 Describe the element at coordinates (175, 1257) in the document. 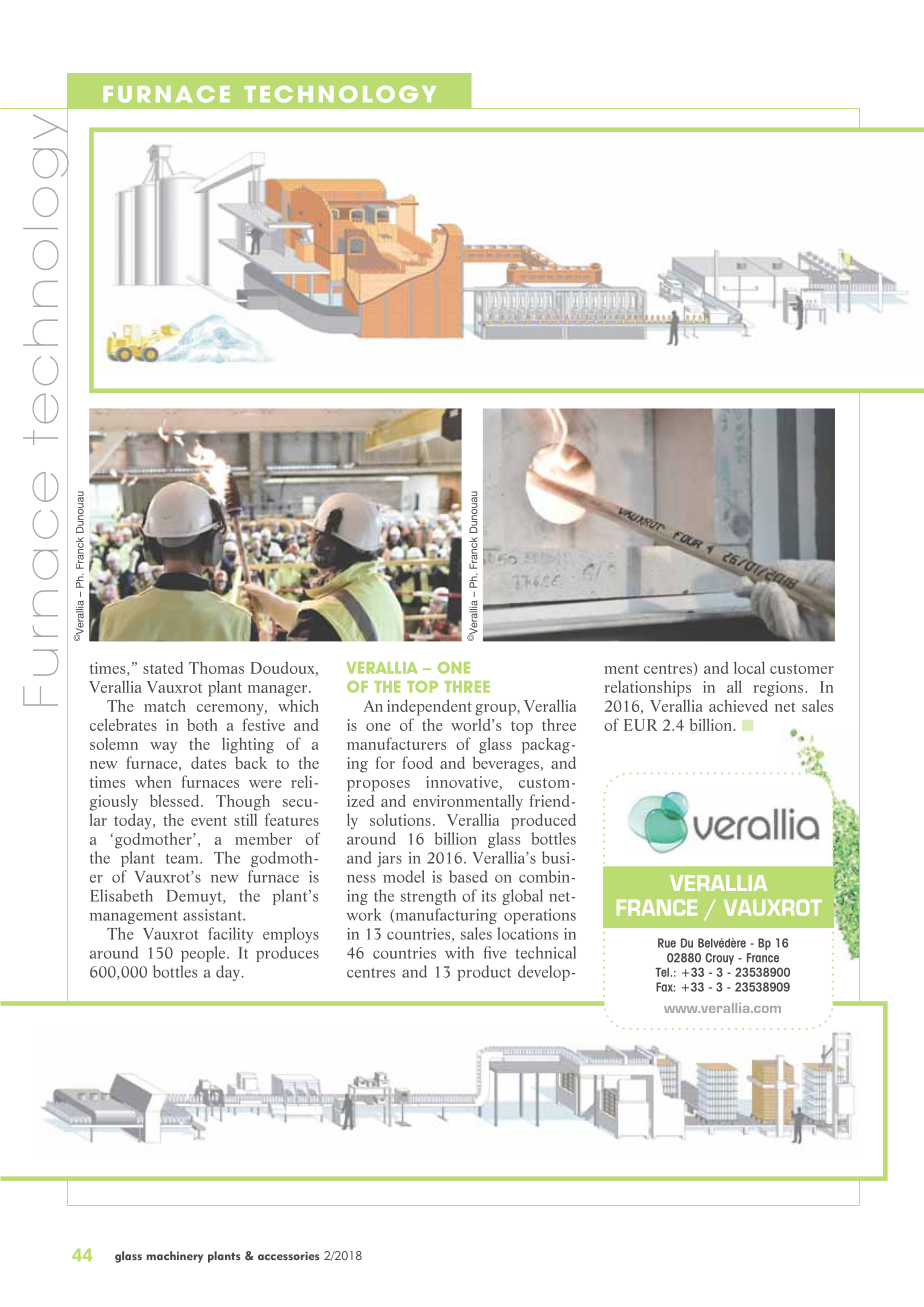

I see `machinery` at that location.
